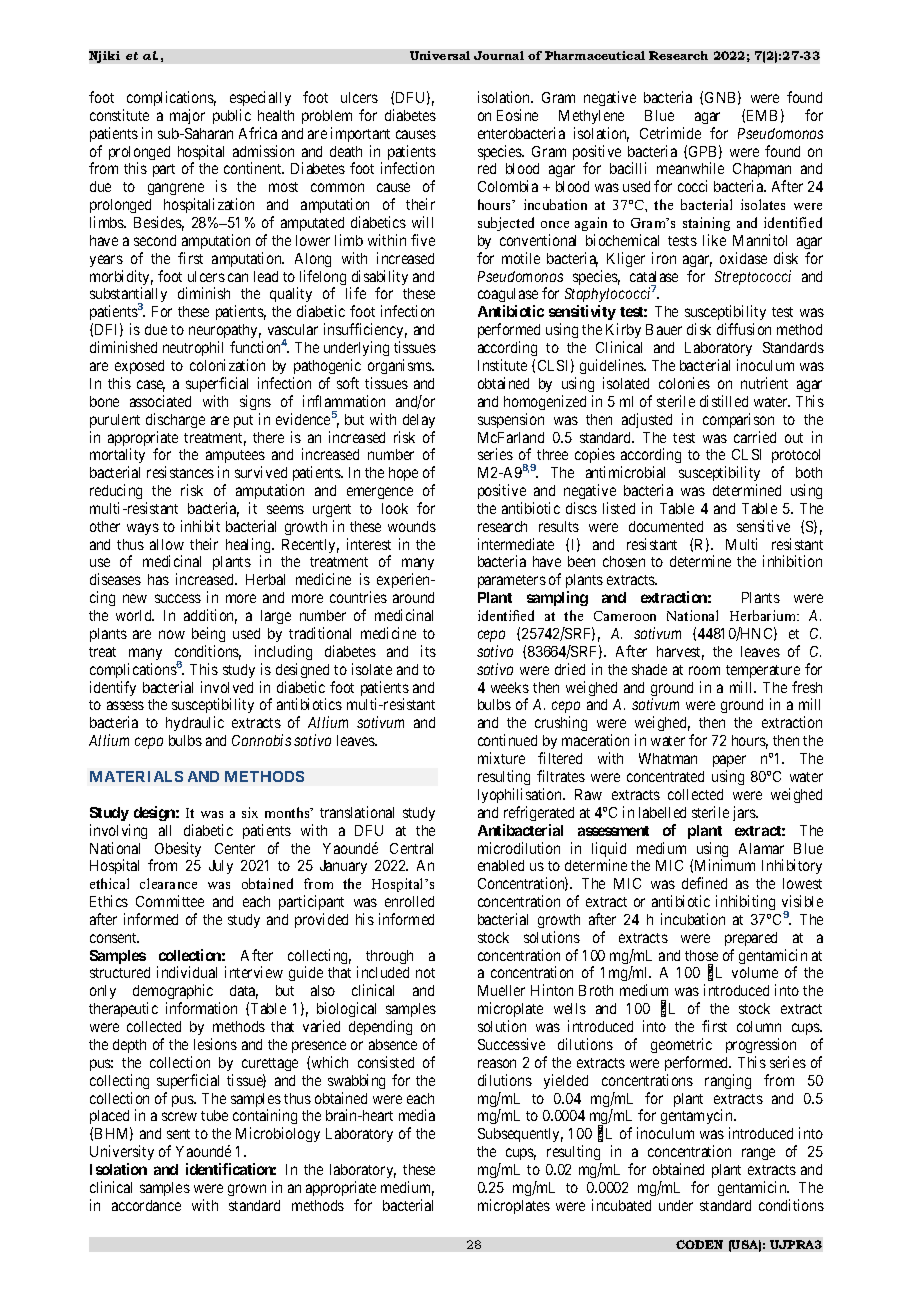  I want to click on accordance, so click(146, 1205).
